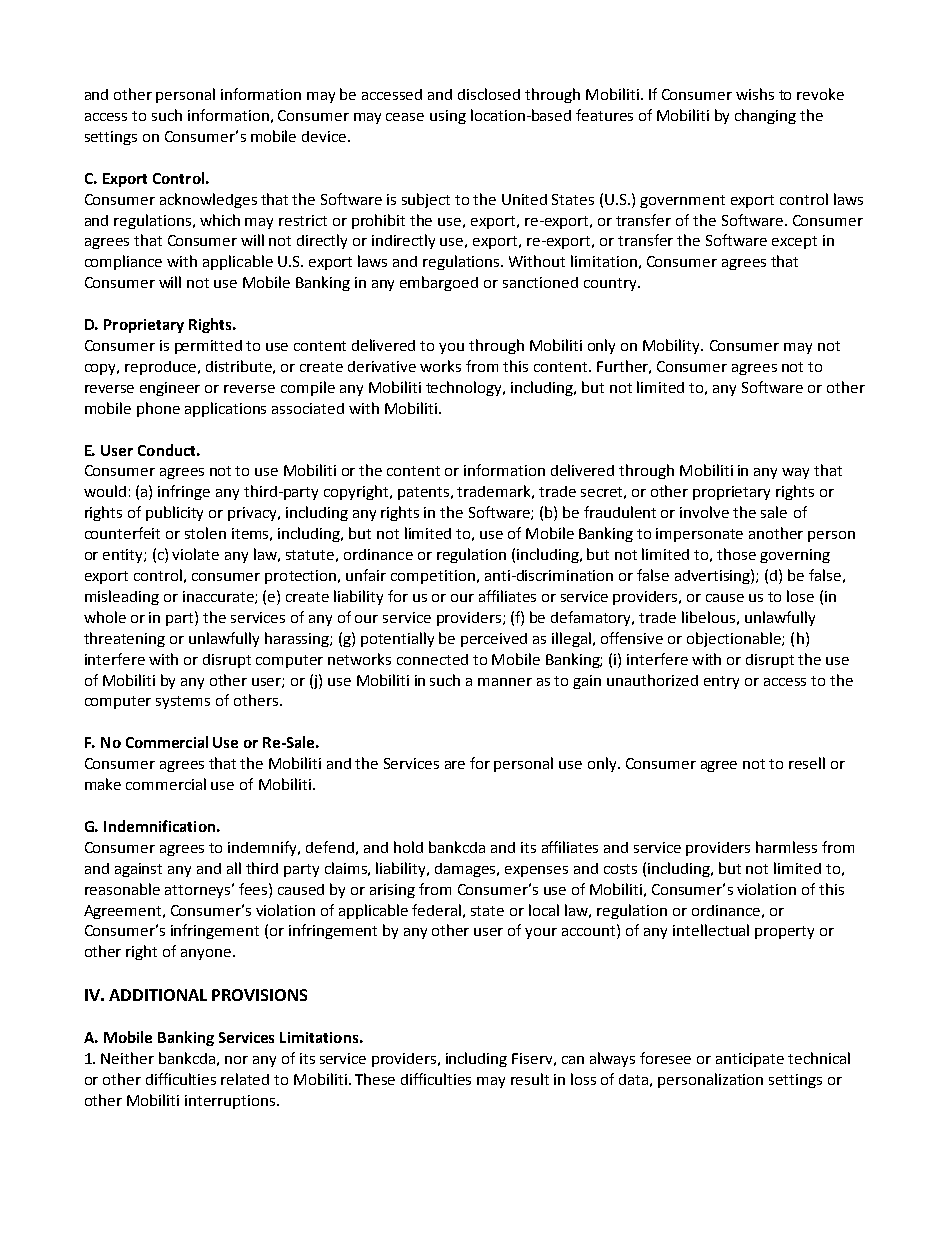  Describe the element at coordinates (765, 116) in the screenshot. I see `changing` at that location.
